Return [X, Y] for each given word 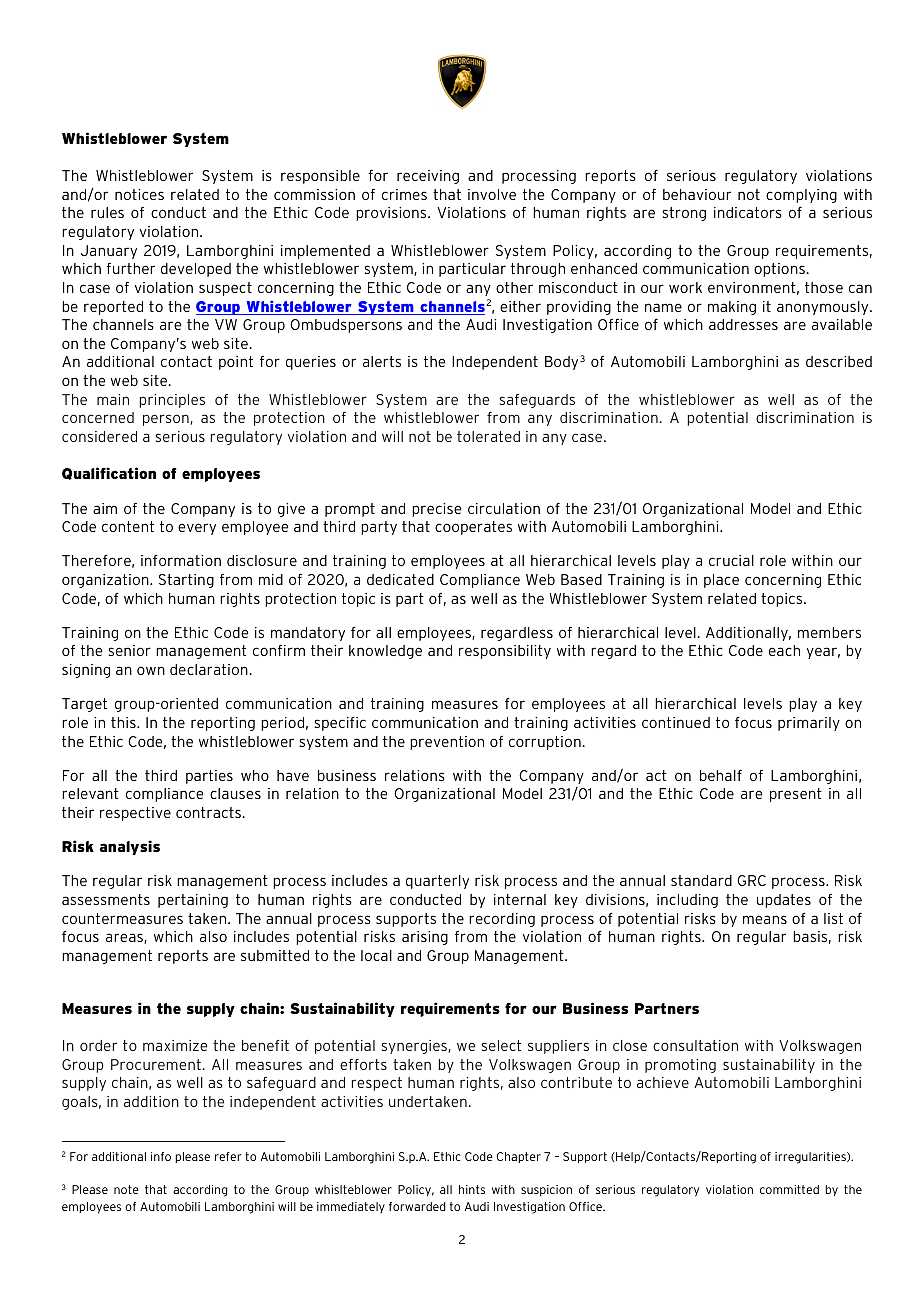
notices [139, 194]
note [126, 1189]
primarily [809, 724]
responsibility [505, 652]
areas [125, 938]
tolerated [488, 436]
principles [172, 401]
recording [502, 920]
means [765, 919]
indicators [748, 212]
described [839, 361]
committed [789, 1189]
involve [492, 194]
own [151, 670]
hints [472, 1189]
